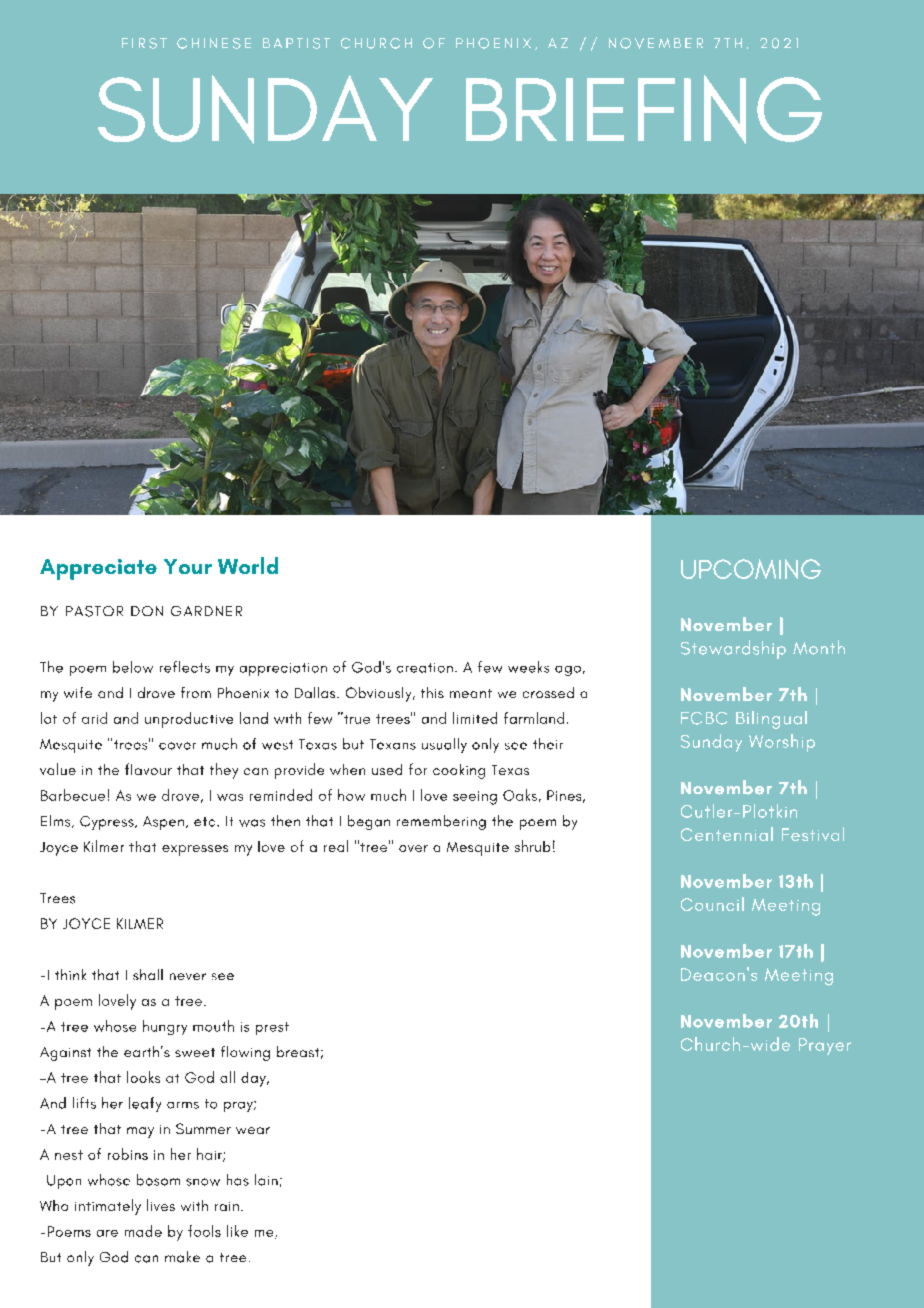 This screenshot has width=924, height=1308. Describe the element at coordinates (712, 904) in the screenshot. I see `Council` at that location.
